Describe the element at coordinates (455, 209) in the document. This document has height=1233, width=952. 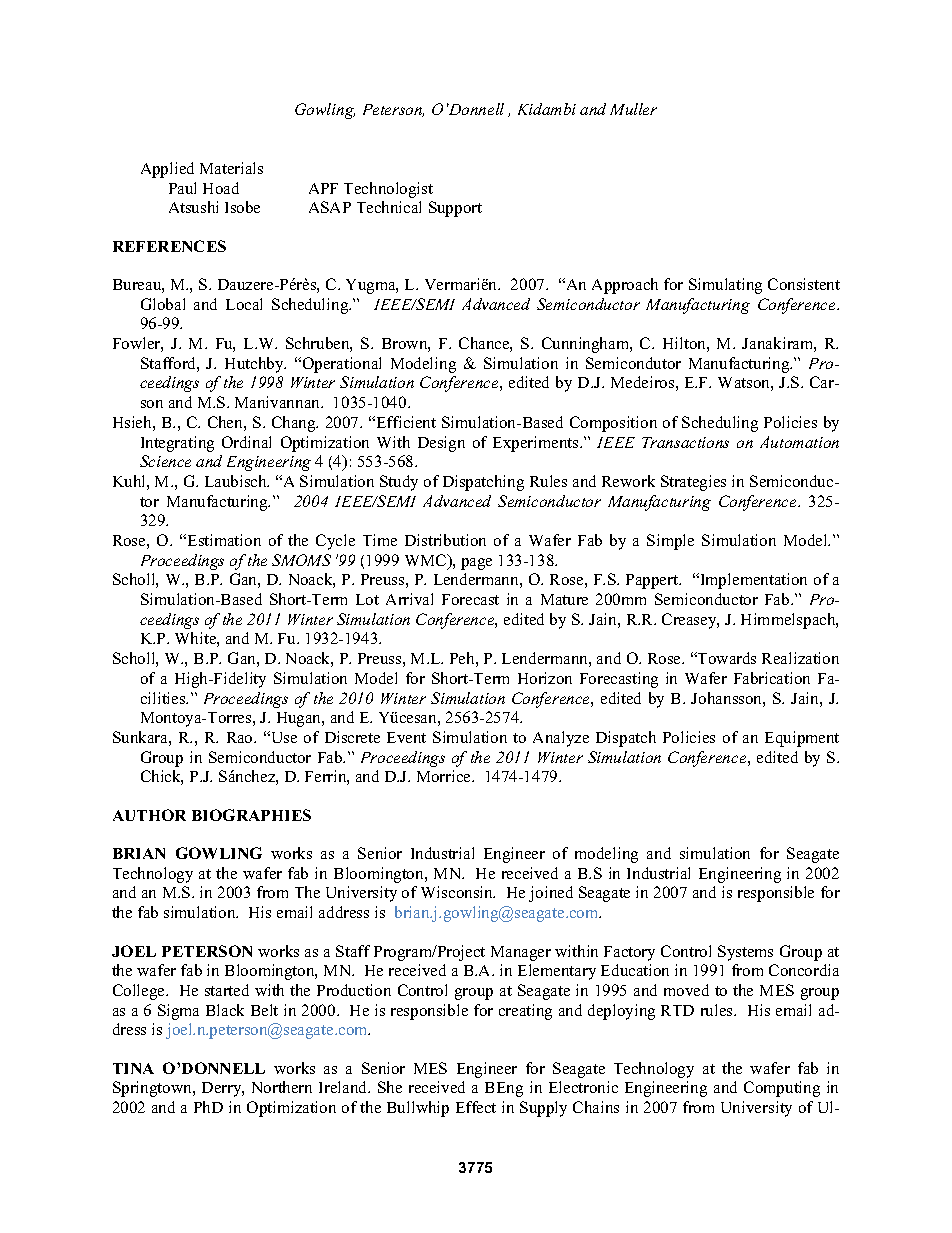
I see `Support` at that location.
